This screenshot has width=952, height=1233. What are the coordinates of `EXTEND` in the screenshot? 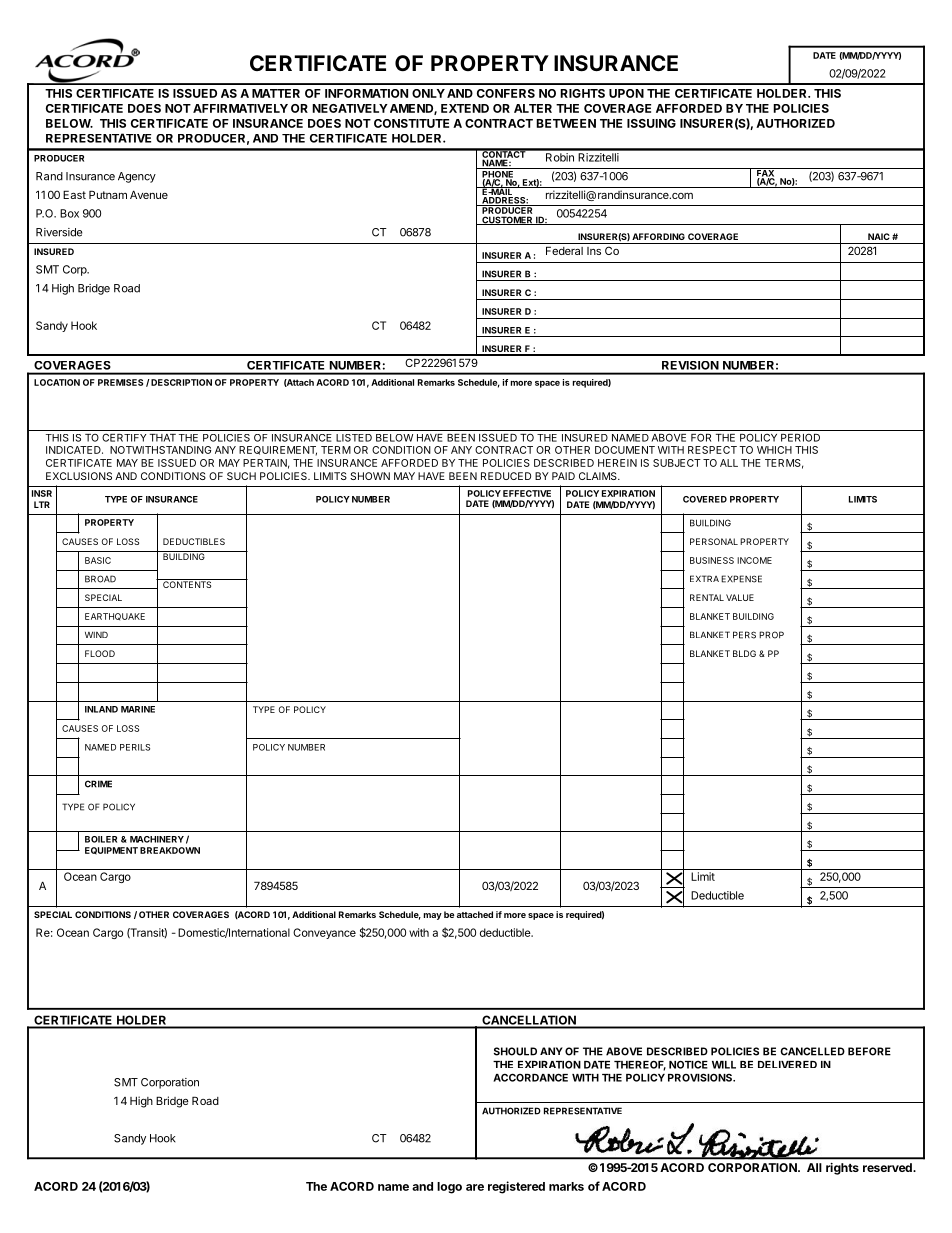 It's located at (465, 108).
